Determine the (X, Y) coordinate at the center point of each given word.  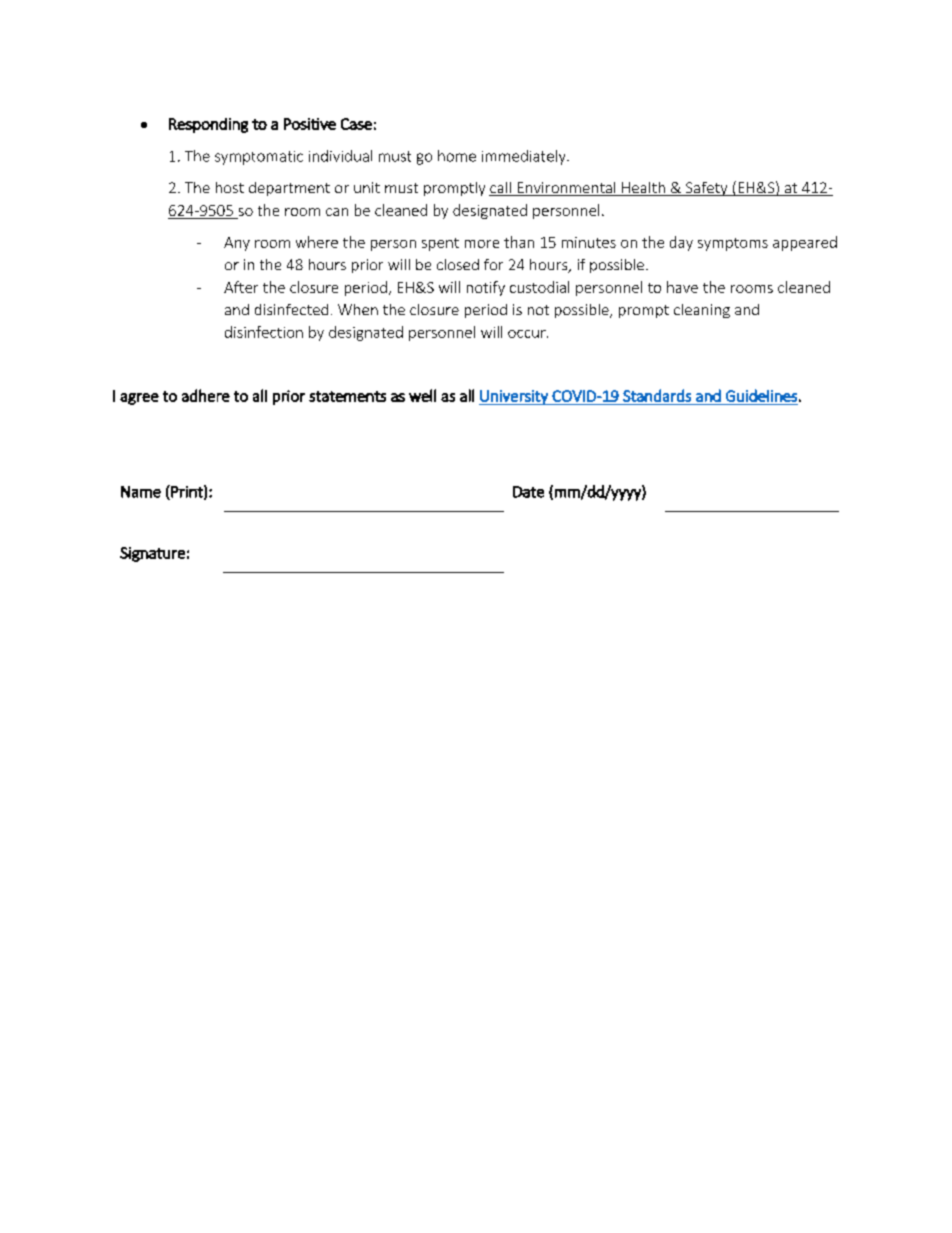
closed (458, 264)
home (457, 156)
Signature (152, 554)
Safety (707, 189)
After (241, 287)
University (514, 397)
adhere (206, 395)
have (682, 287)
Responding (208, 125)
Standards (657, 395)
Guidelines (761, 395)
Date (528, 492)
